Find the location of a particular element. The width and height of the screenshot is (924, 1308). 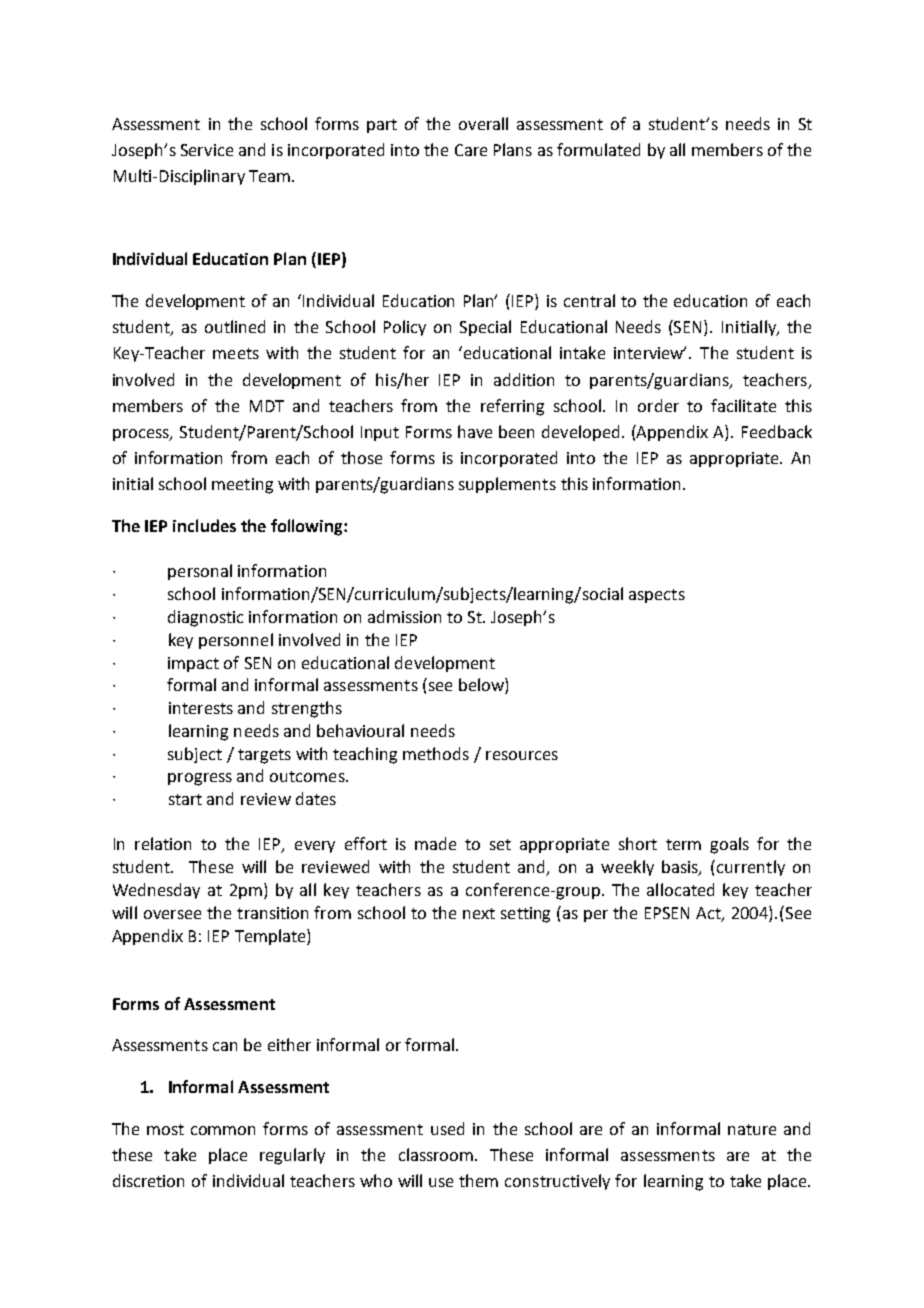

nature is located at coordinates (752, 1129).
